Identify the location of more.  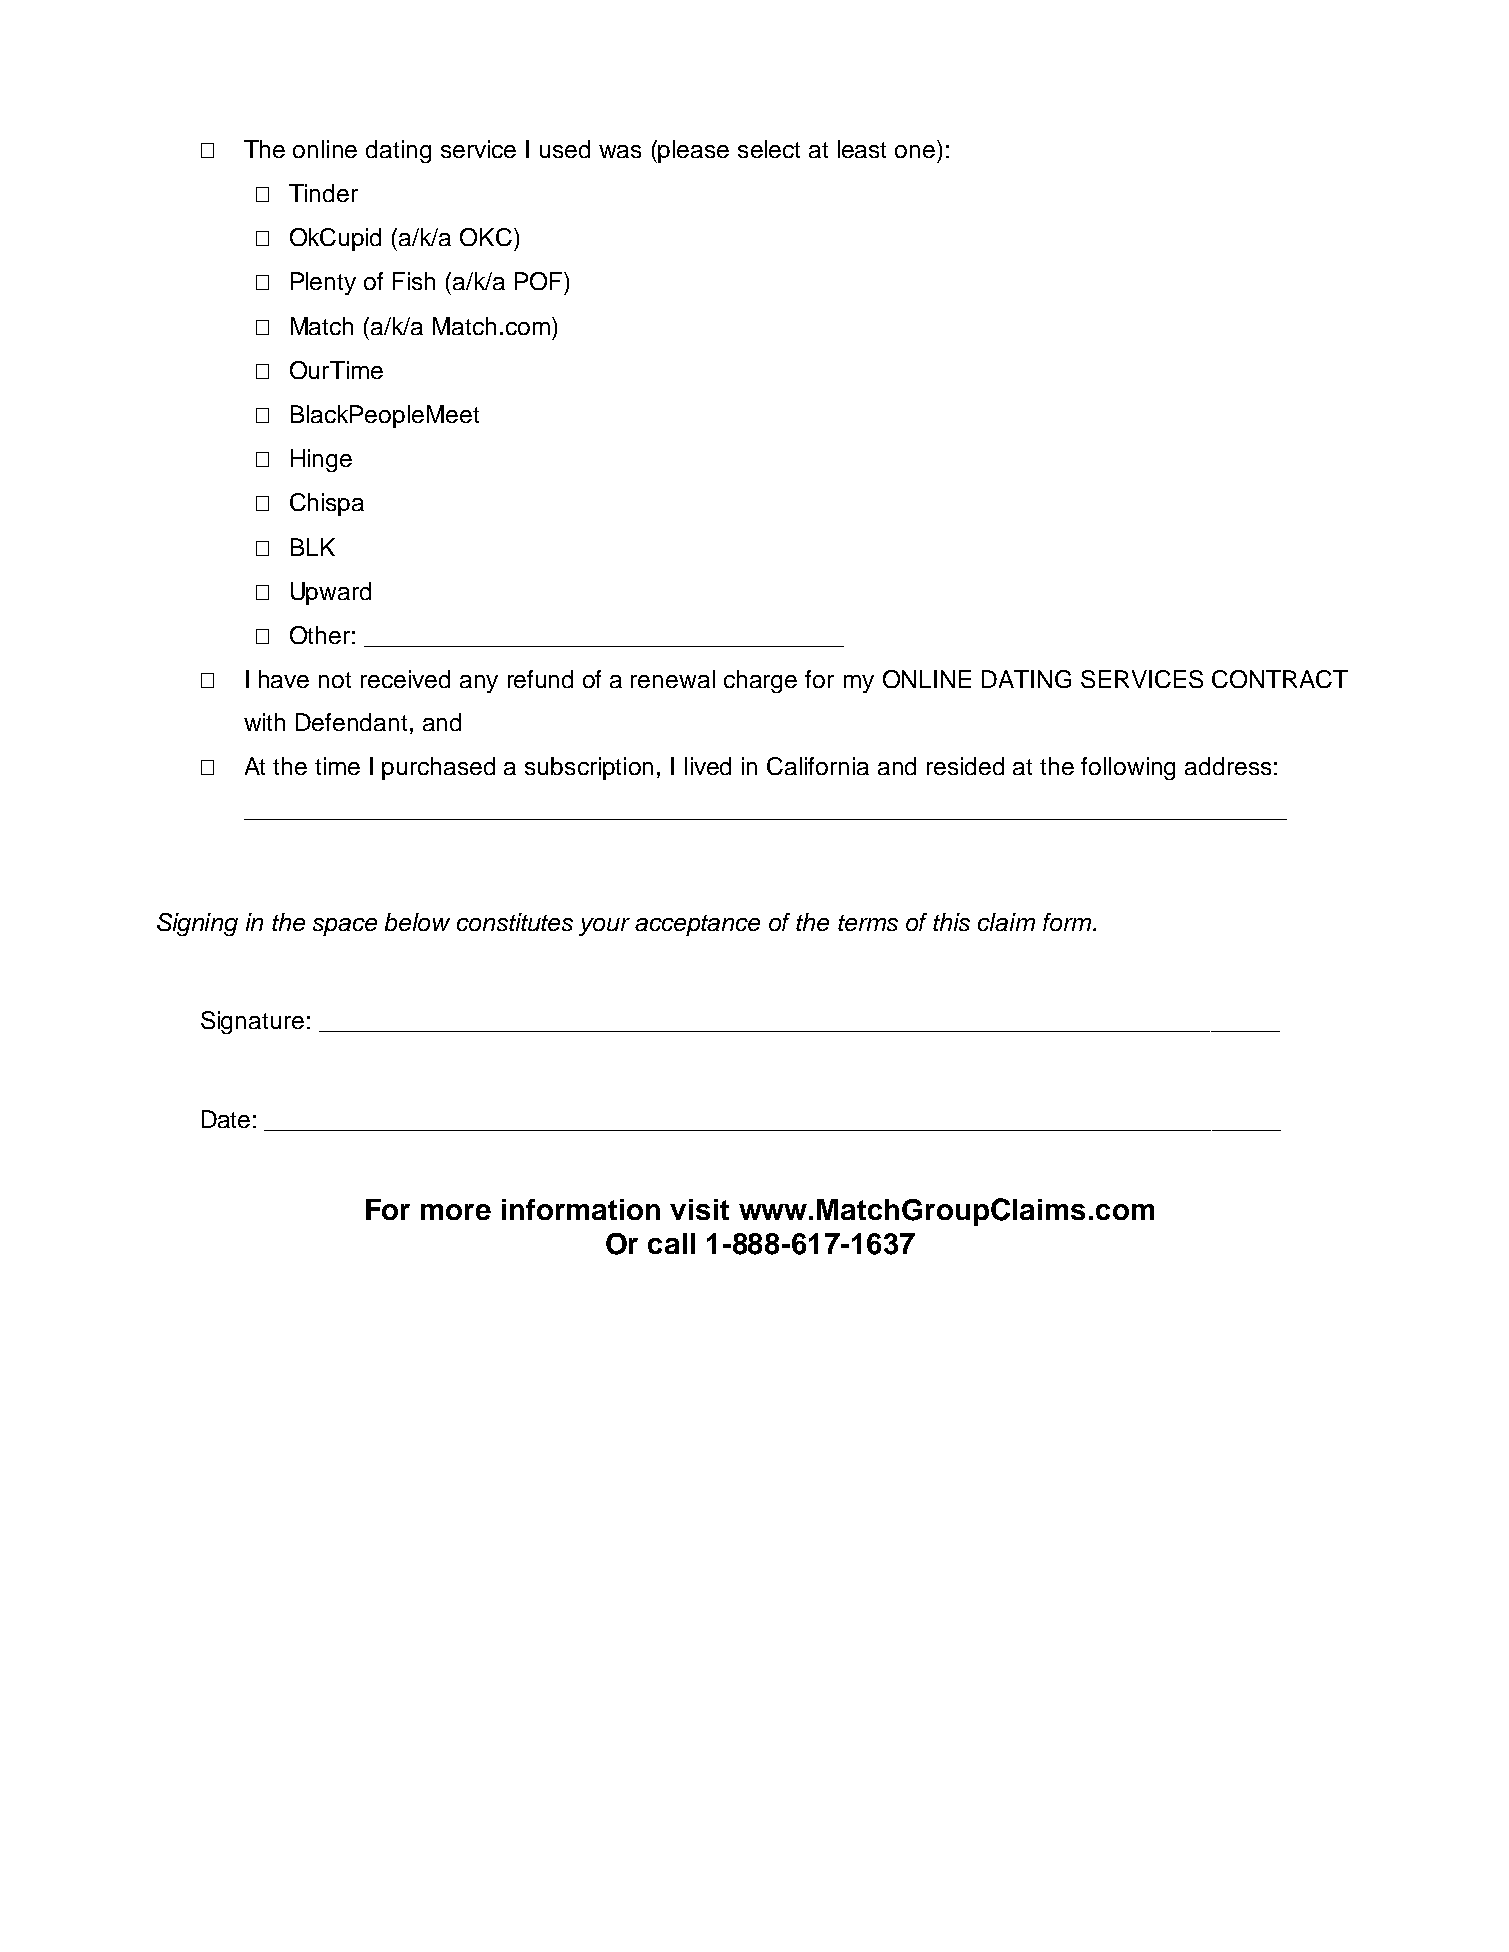
(456, 1212).
